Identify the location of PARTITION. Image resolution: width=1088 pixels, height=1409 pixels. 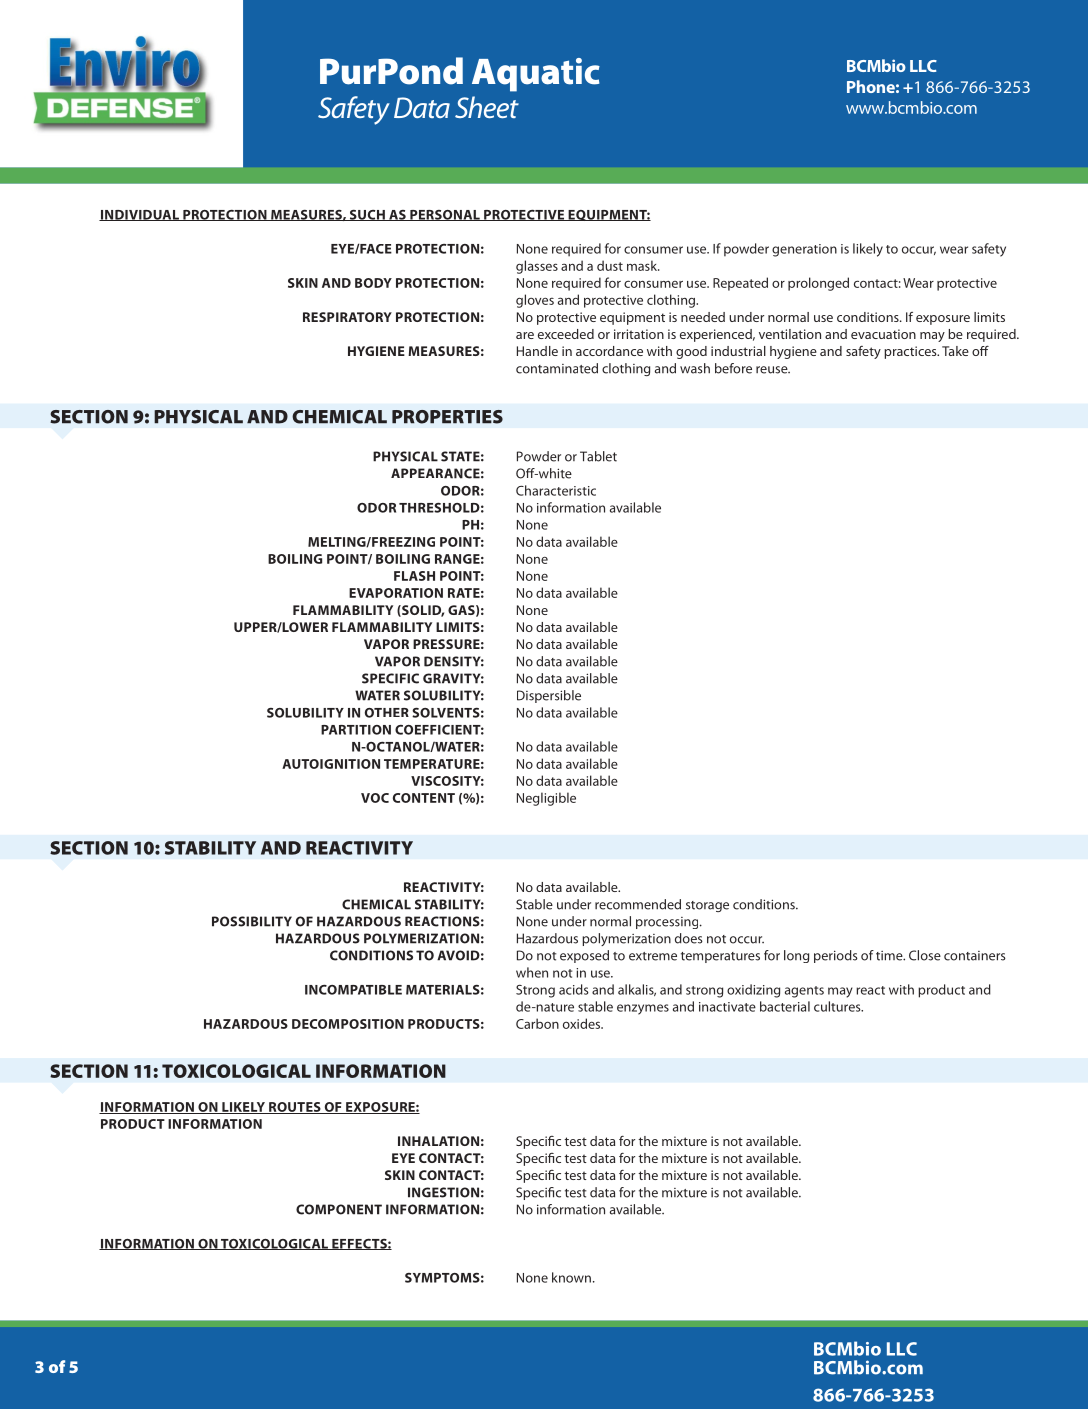
(356, 730).
